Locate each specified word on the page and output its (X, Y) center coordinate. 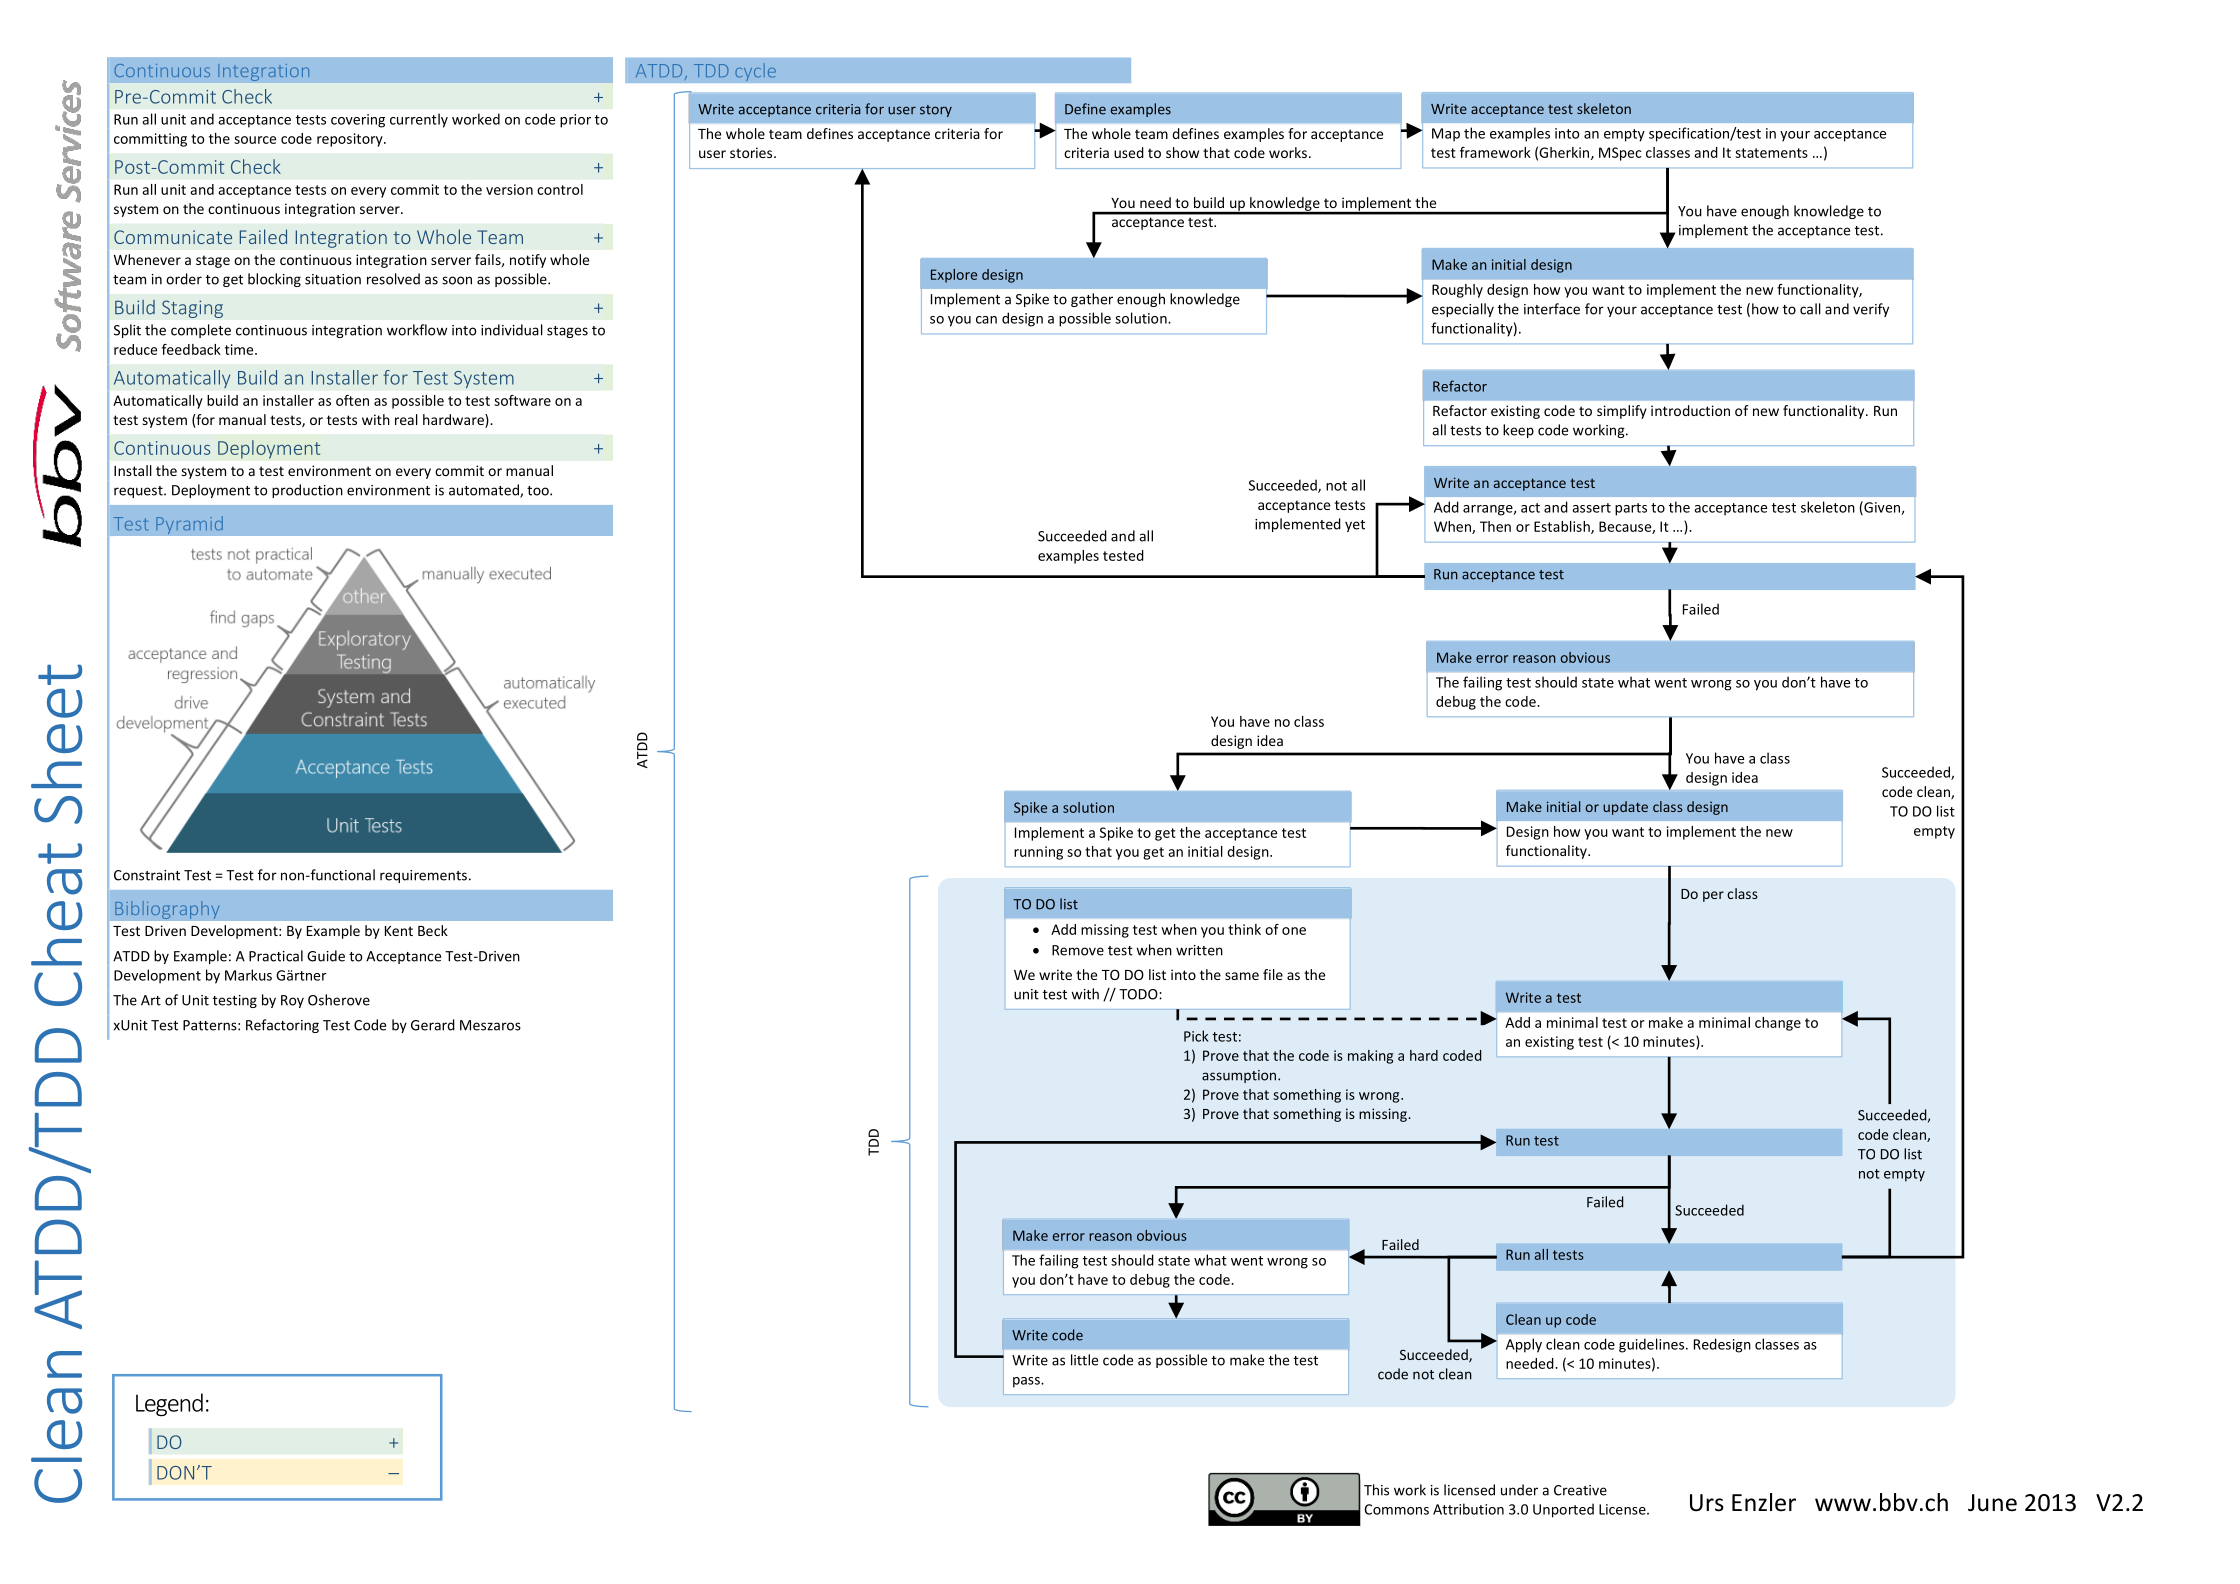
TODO (1139, 994)
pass (1027, 1382)
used (1129, 152)
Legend (169, 1405)
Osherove (339, 1000)
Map (1446, 135)
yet (1355, 526)
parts (1631, 509)
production (307, 491)
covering (358, 121)
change (1778, 1024)
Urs (1707, 1503)
